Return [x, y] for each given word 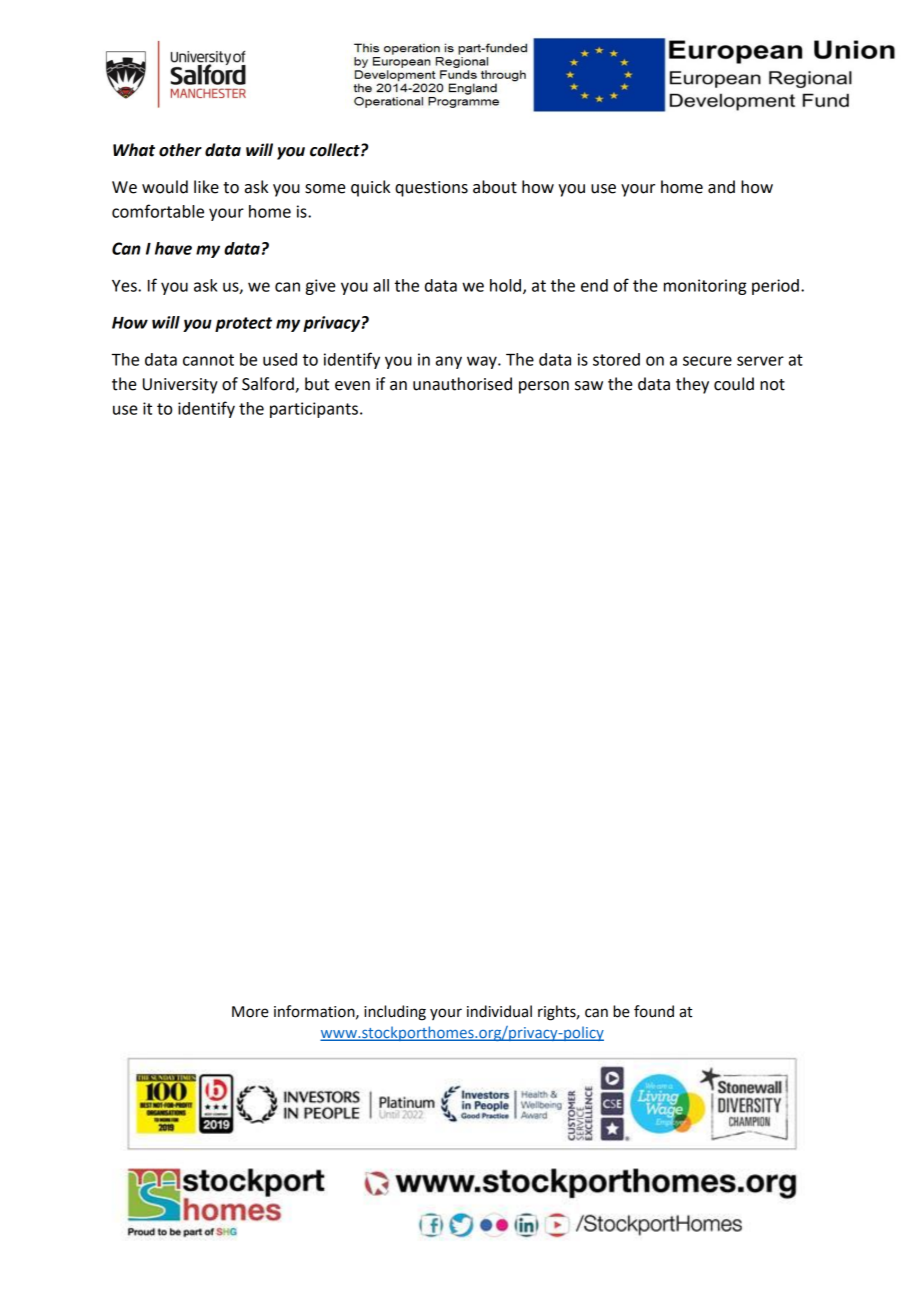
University [180, 386]
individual [499, 1011]
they [692, 385]
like [206, 187]
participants [314, 410]
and [721, 187]
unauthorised [462, 384]
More [250, 1012]
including [395, 1013]
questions [431, 189]
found [654, 1011]
